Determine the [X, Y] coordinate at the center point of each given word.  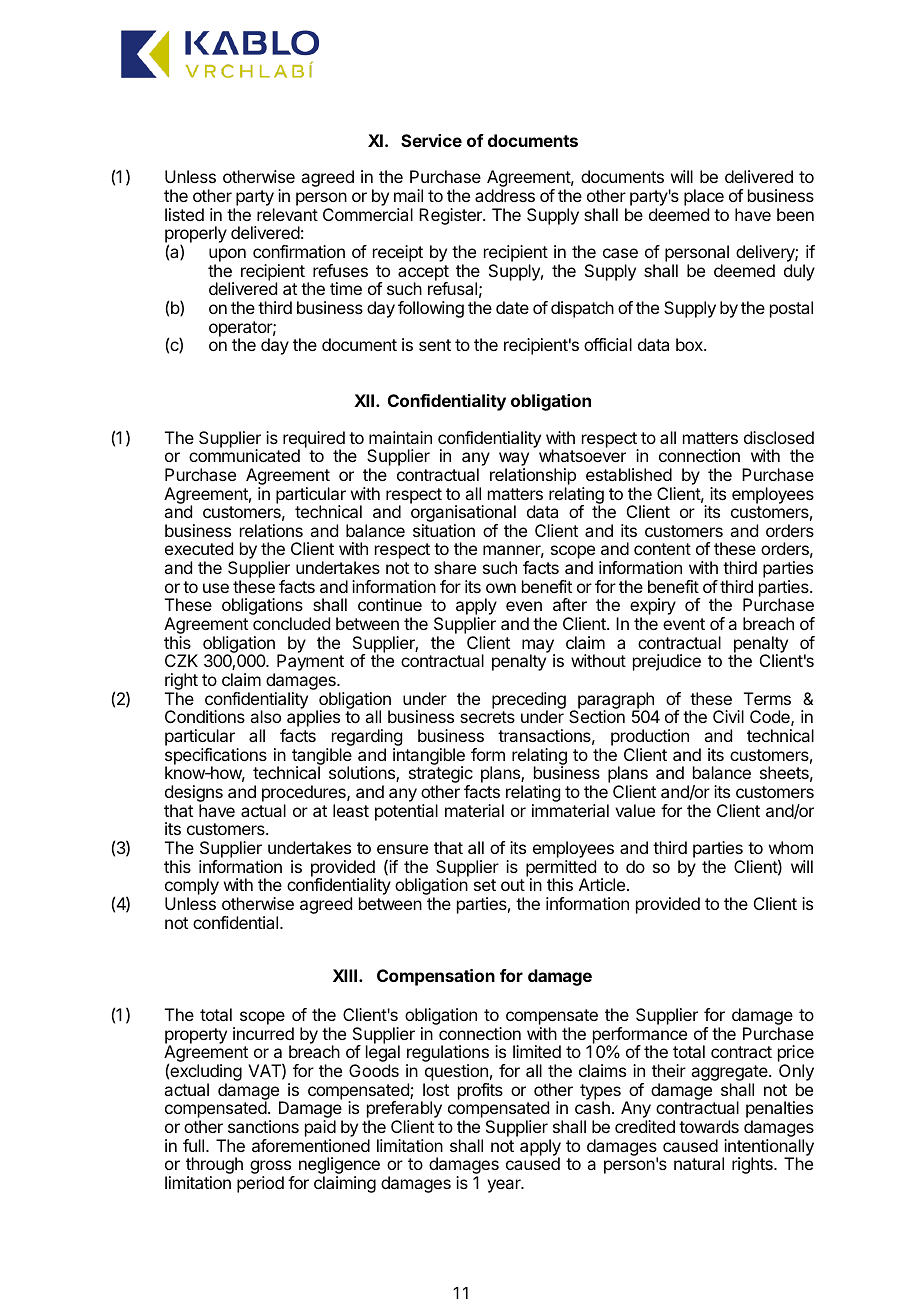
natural [699, 1163]
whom [791, 847]
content [662, 549]
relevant [287, 214]
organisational [463, 515]
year [505, 1186]
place [704, 197]
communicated [244, 455]
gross [272, 1168]
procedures [305, 795]
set [485, 885]
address [505, 195]
